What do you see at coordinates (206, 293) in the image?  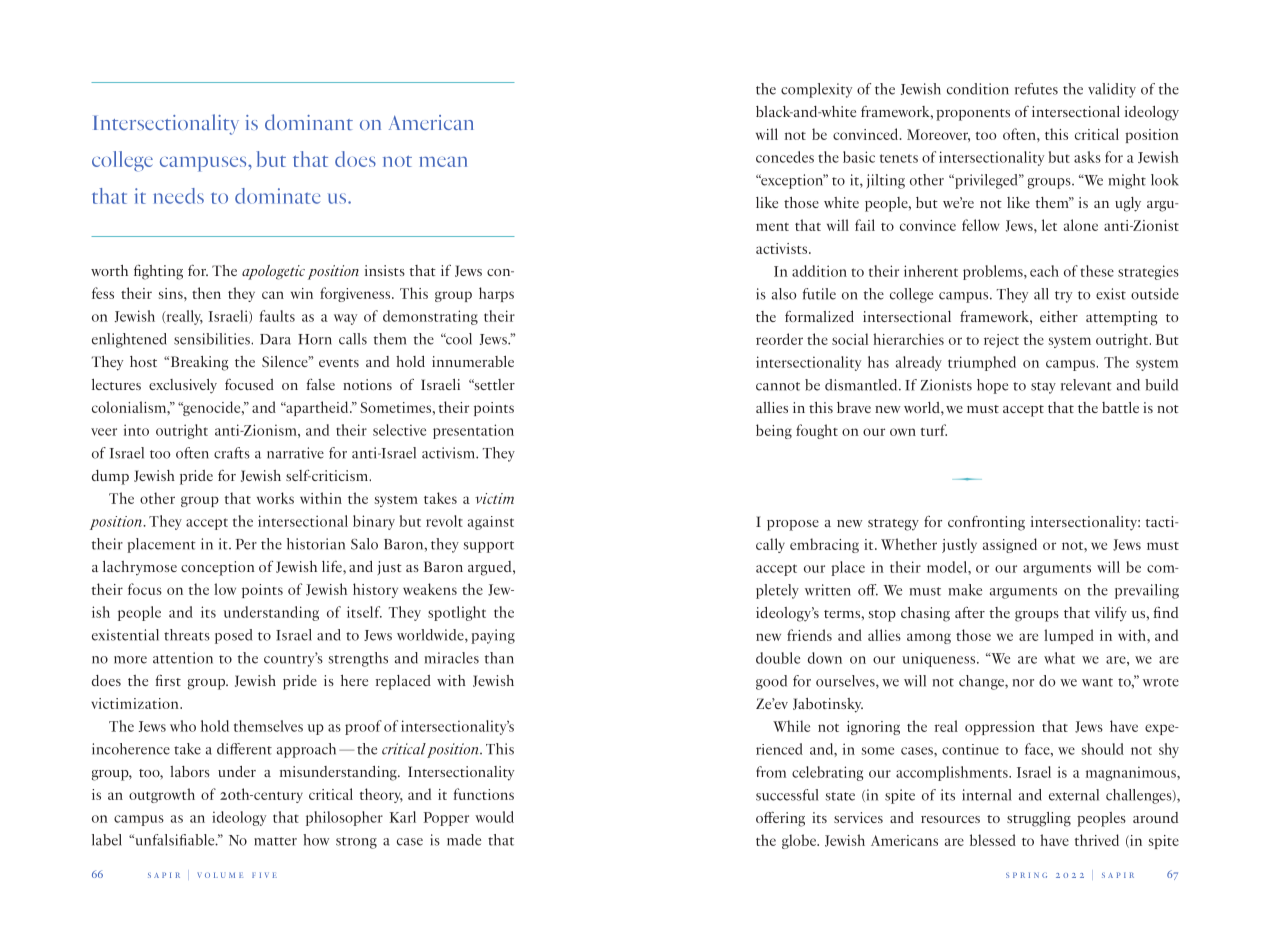 I see `then` at bounding box center [206, 293].
